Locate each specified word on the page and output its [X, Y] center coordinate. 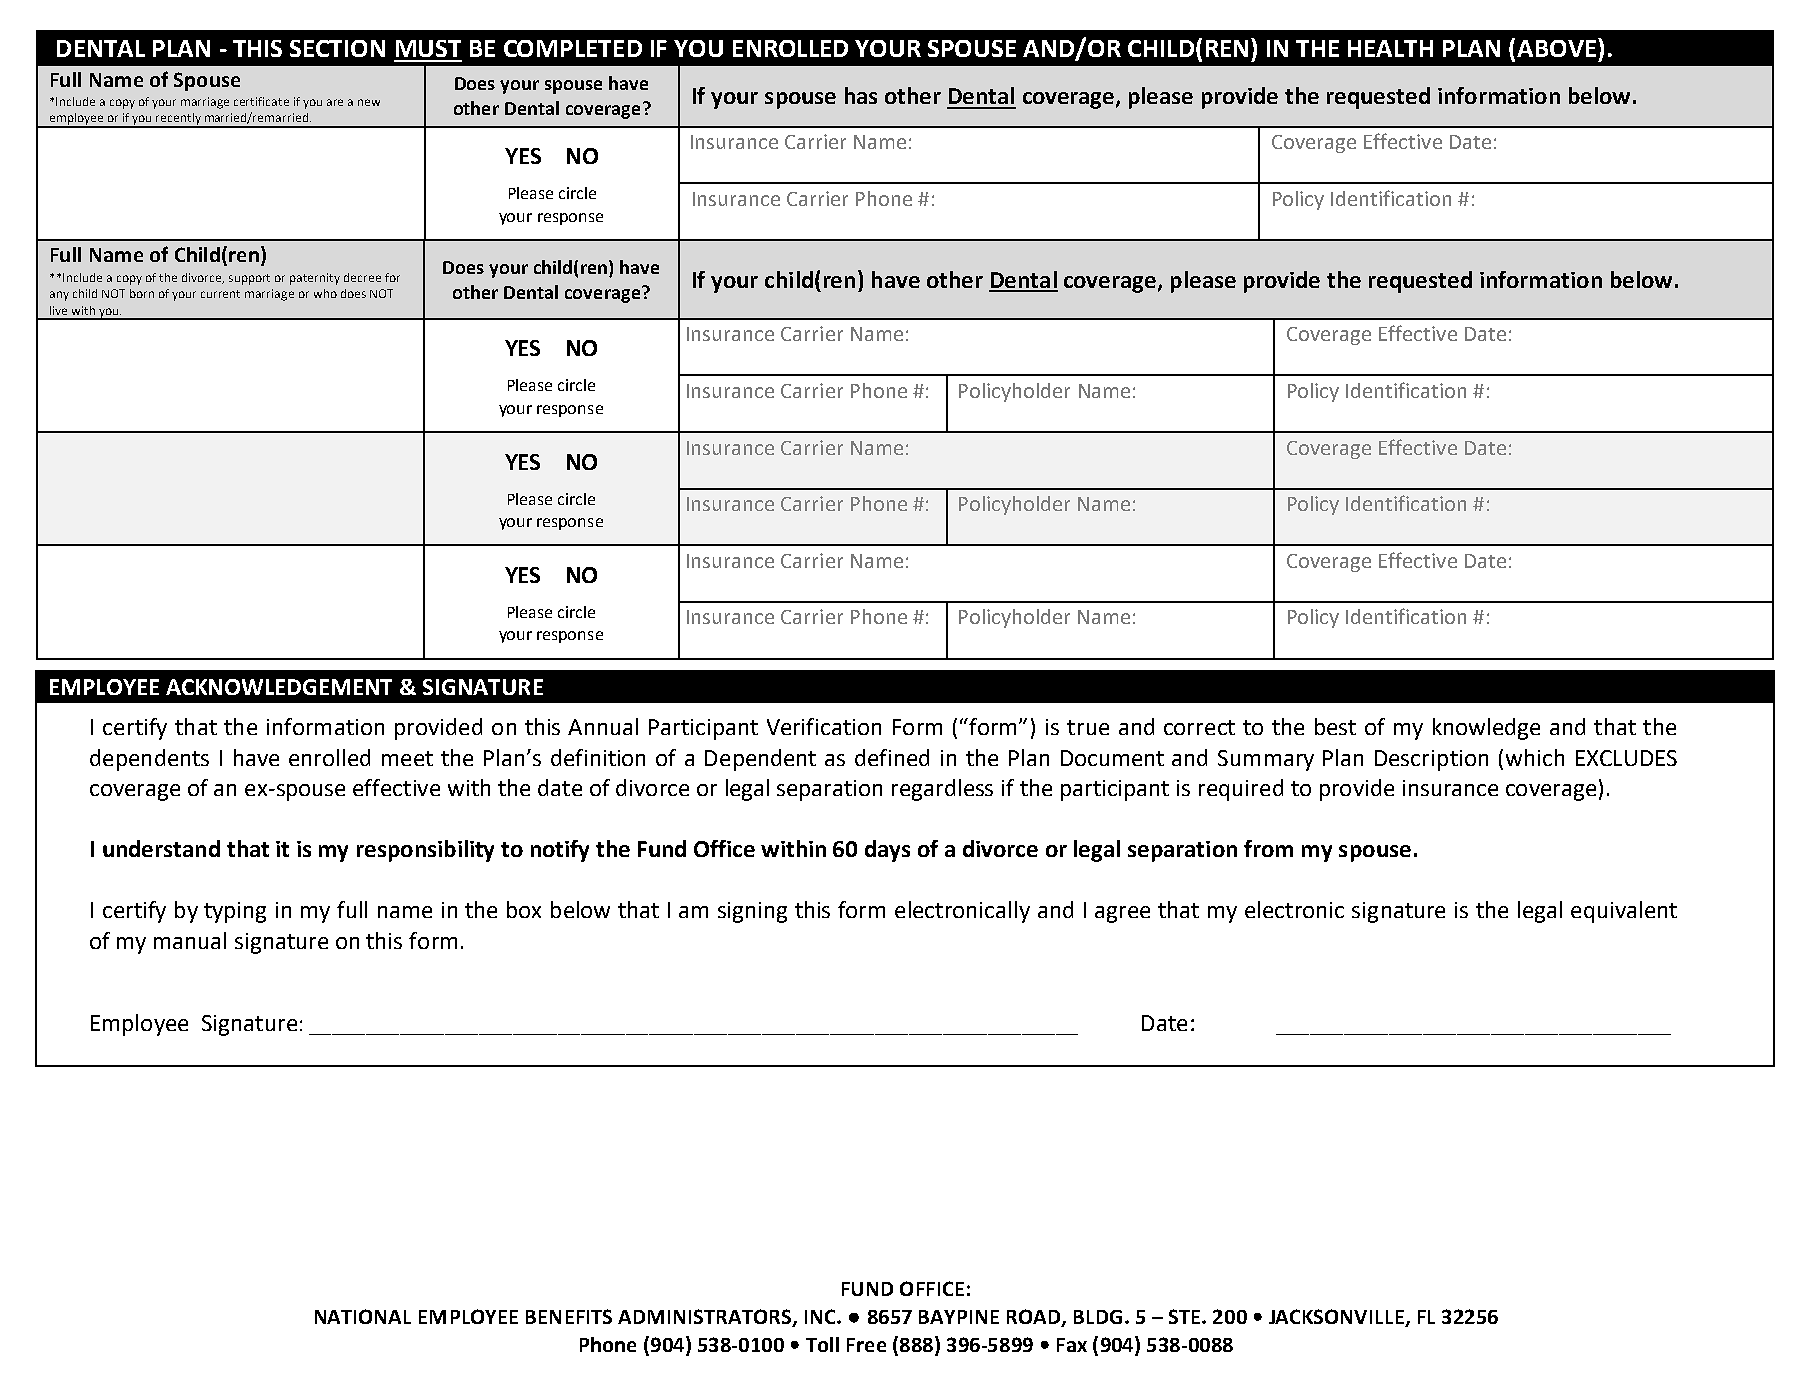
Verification [824, 726]
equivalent [1624, 912]
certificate [261, 101]
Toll [822, 1344]
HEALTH [1390, 48]
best [1335, 726]
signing [752, 912]
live [58, 310]
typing [235, 912]
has [861, 95]
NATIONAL [363, 1316]
